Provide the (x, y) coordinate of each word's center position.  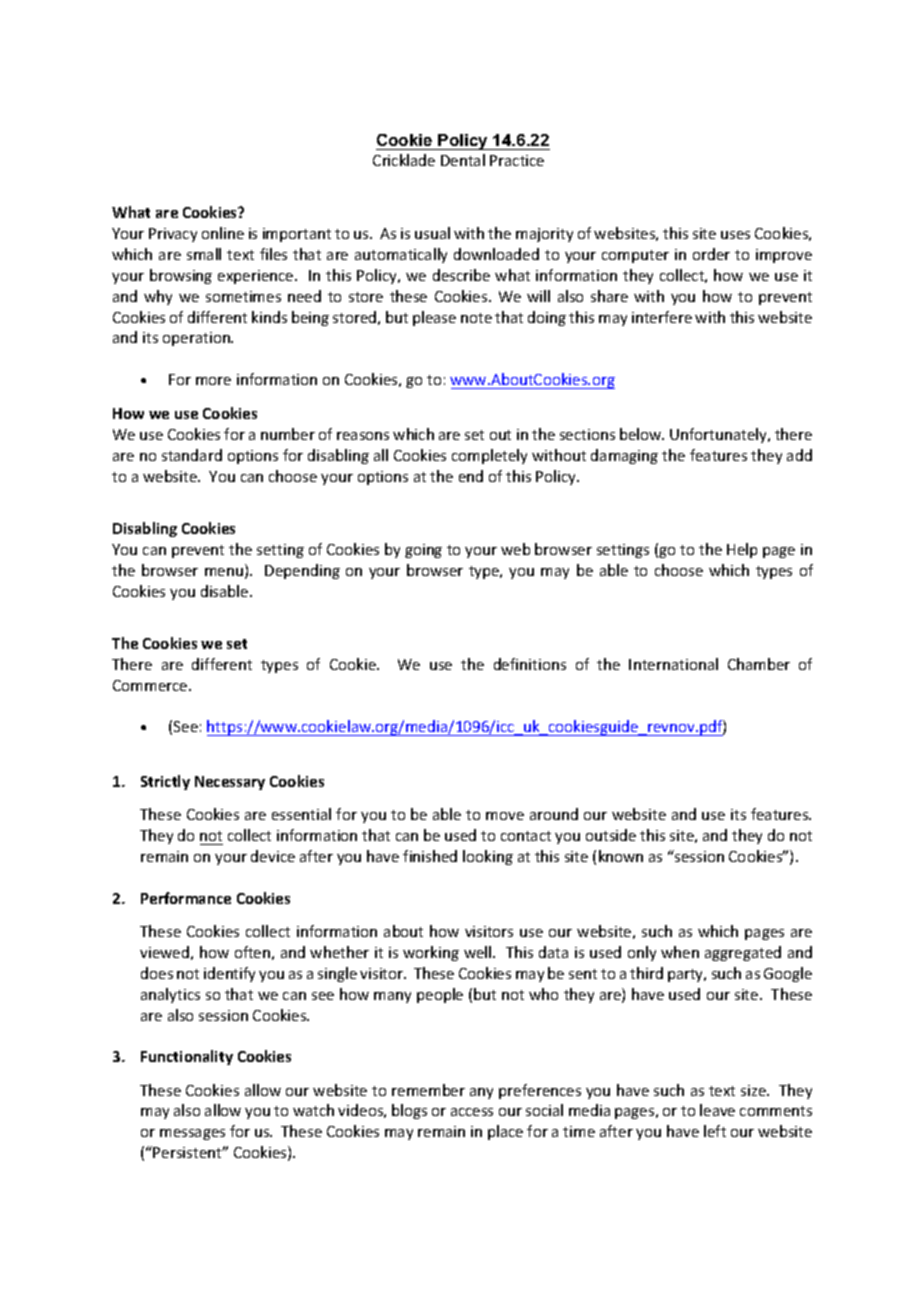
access (472, 1112)
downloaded (496, 254)
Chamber (759, 664)
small (204, 254)
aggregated (743, 953)
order (711, 254)
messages (192, 1134)
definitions (530, 664)
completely (489, 456)
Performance (186, 898)
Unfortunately (720, 435)
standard (192, 455)
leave (717, 1110)
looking (488, 857)
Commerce (151, 685)
